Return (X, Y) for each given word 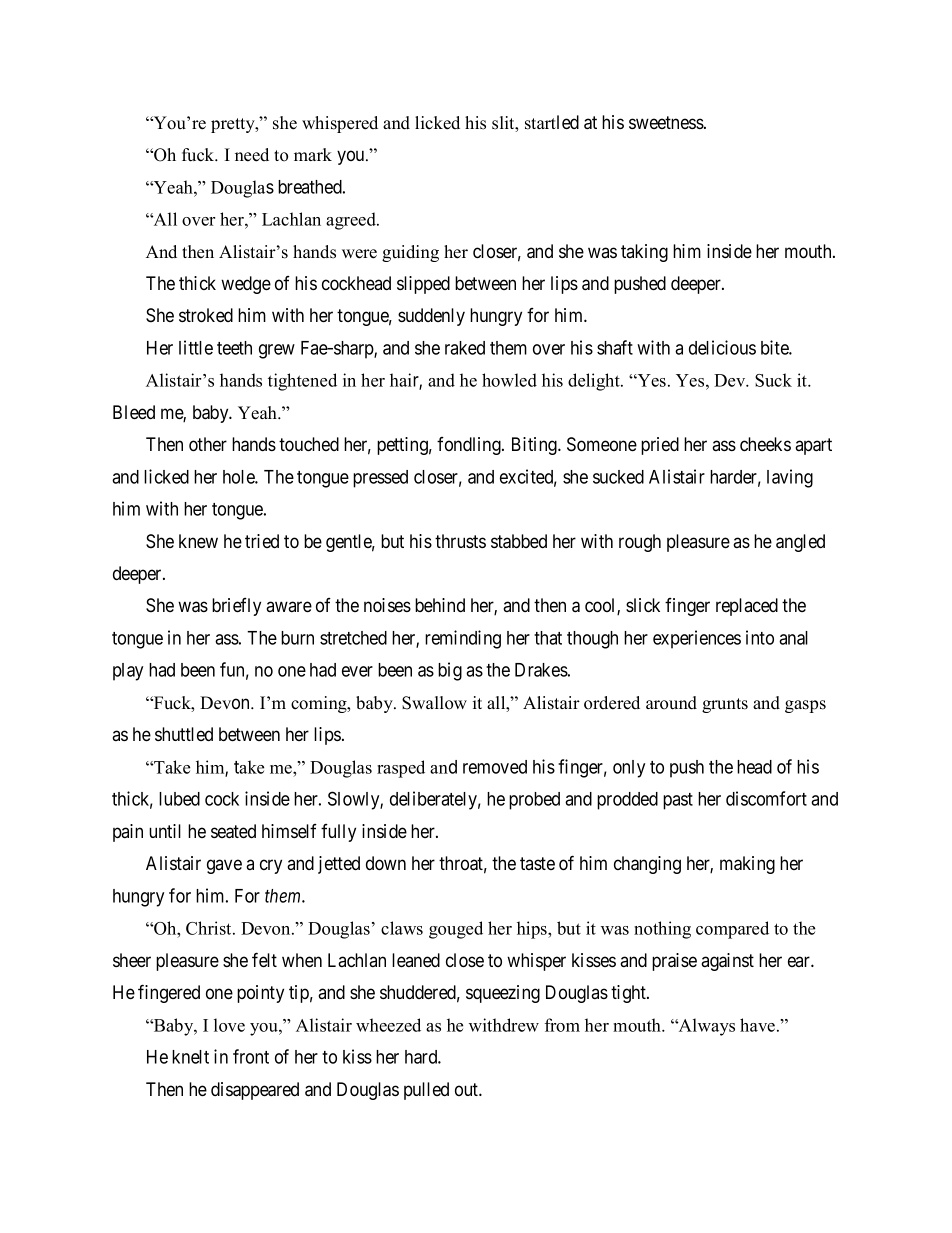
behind (440, 605)
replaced (747, 607)
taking (644, 253)
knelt (190, 1057)
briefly (236, 607)
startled (552, 122)
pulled (426, 1091)
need (252, 155)
